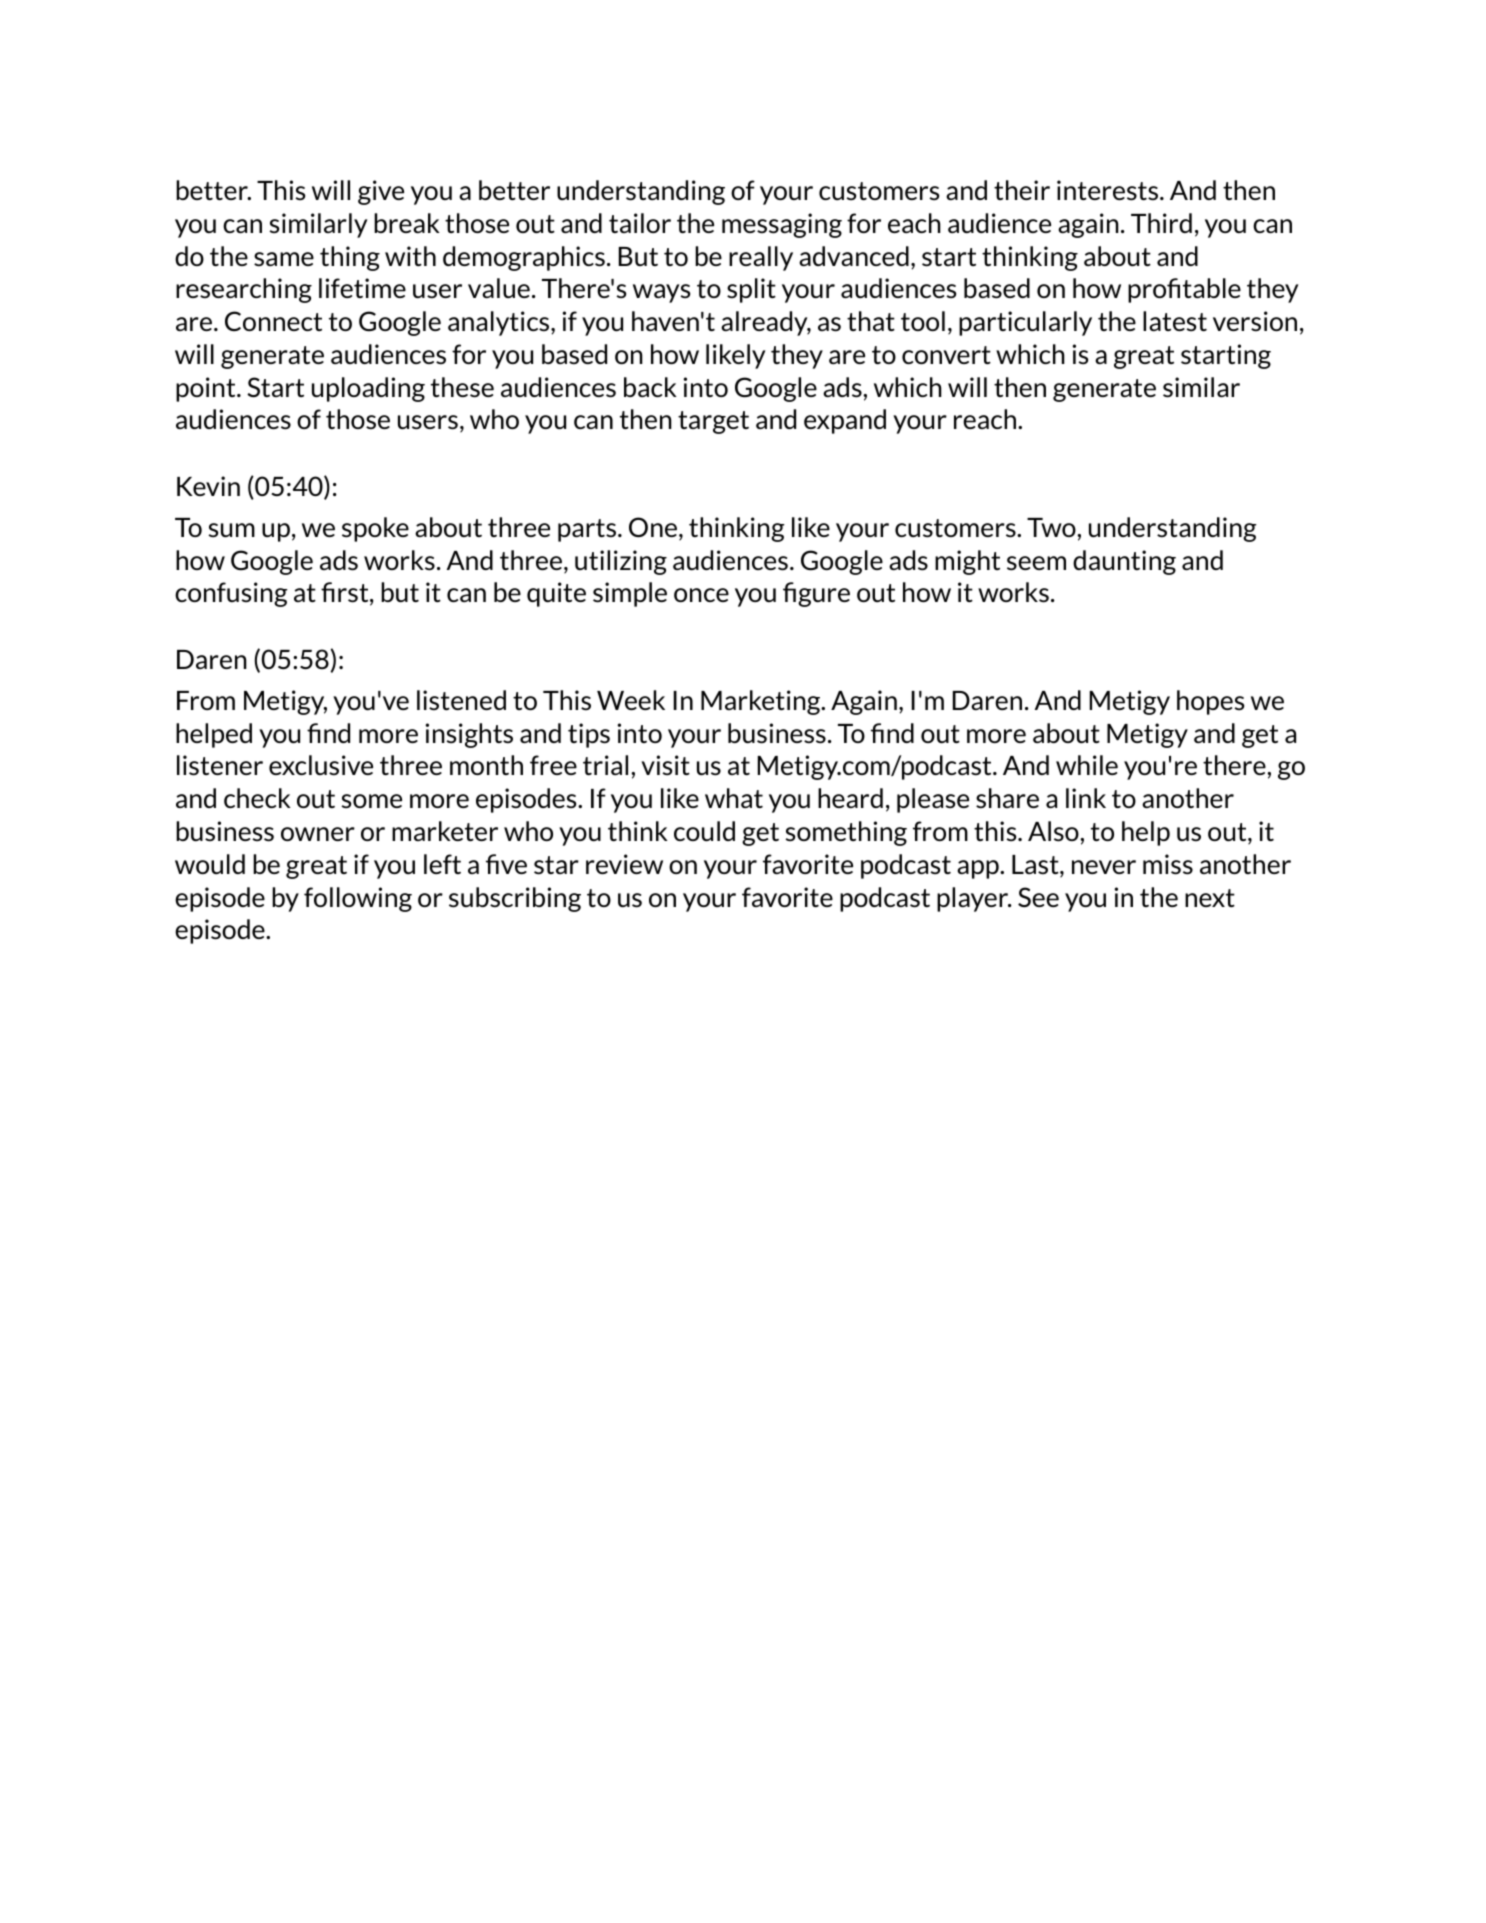 The image size is (1486, 1923). What do you see at coordinates (624, 864) in the screenshot?
I see `review` at bounding box center [624, 864].
